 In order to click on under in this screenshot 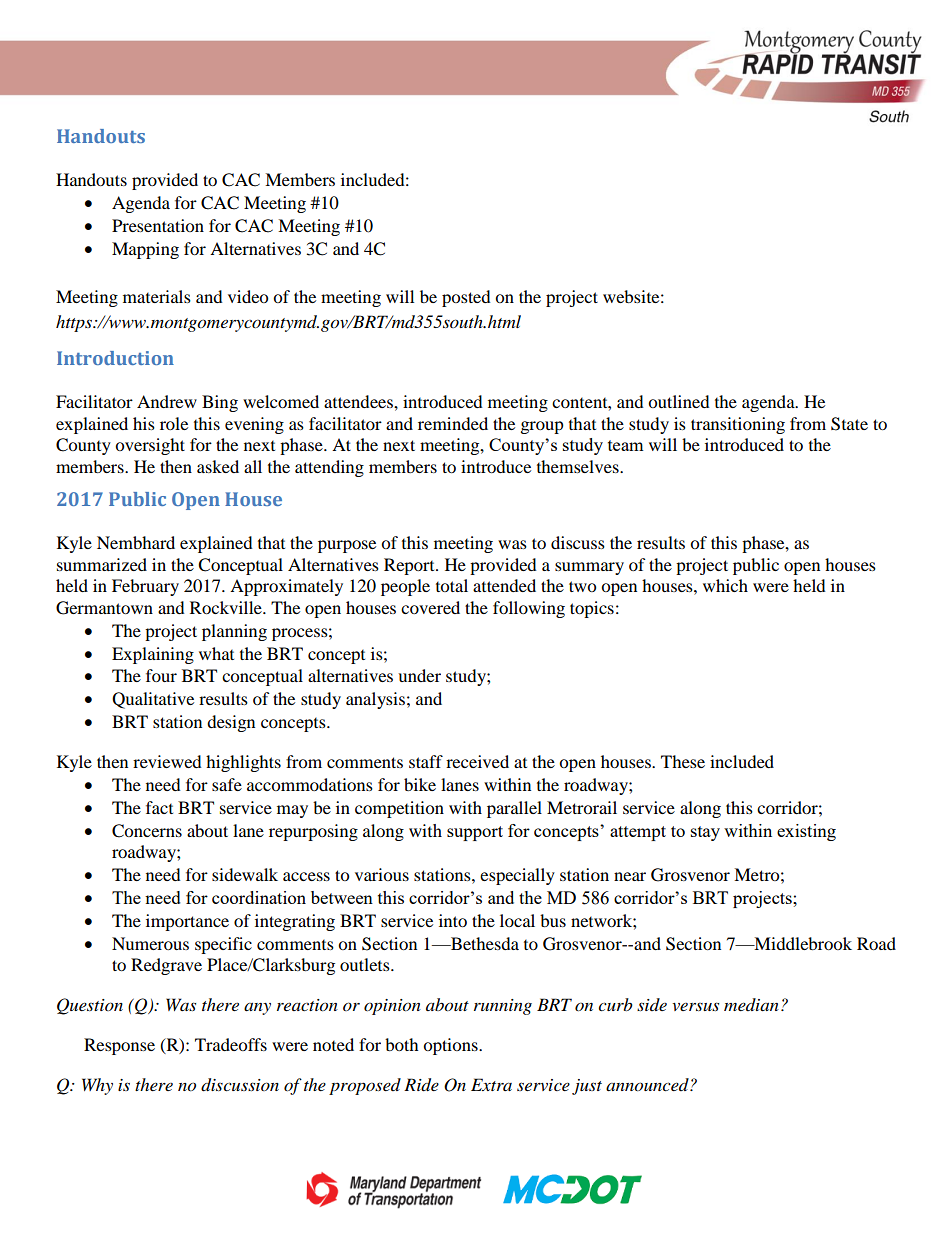, I will do `click(419, 675)`.
